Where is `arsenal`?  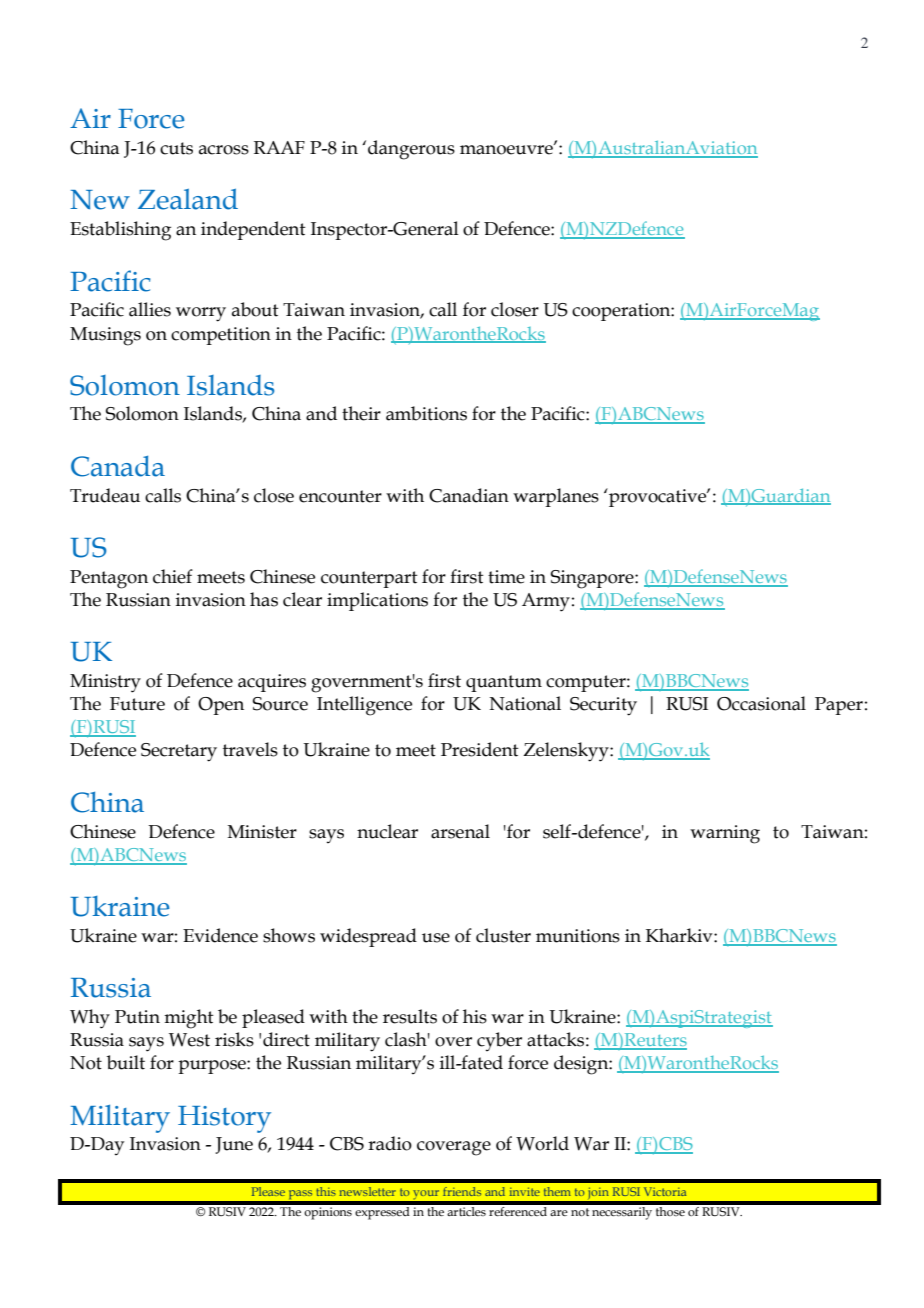 arsenal is located at coordinates (460, 831).
